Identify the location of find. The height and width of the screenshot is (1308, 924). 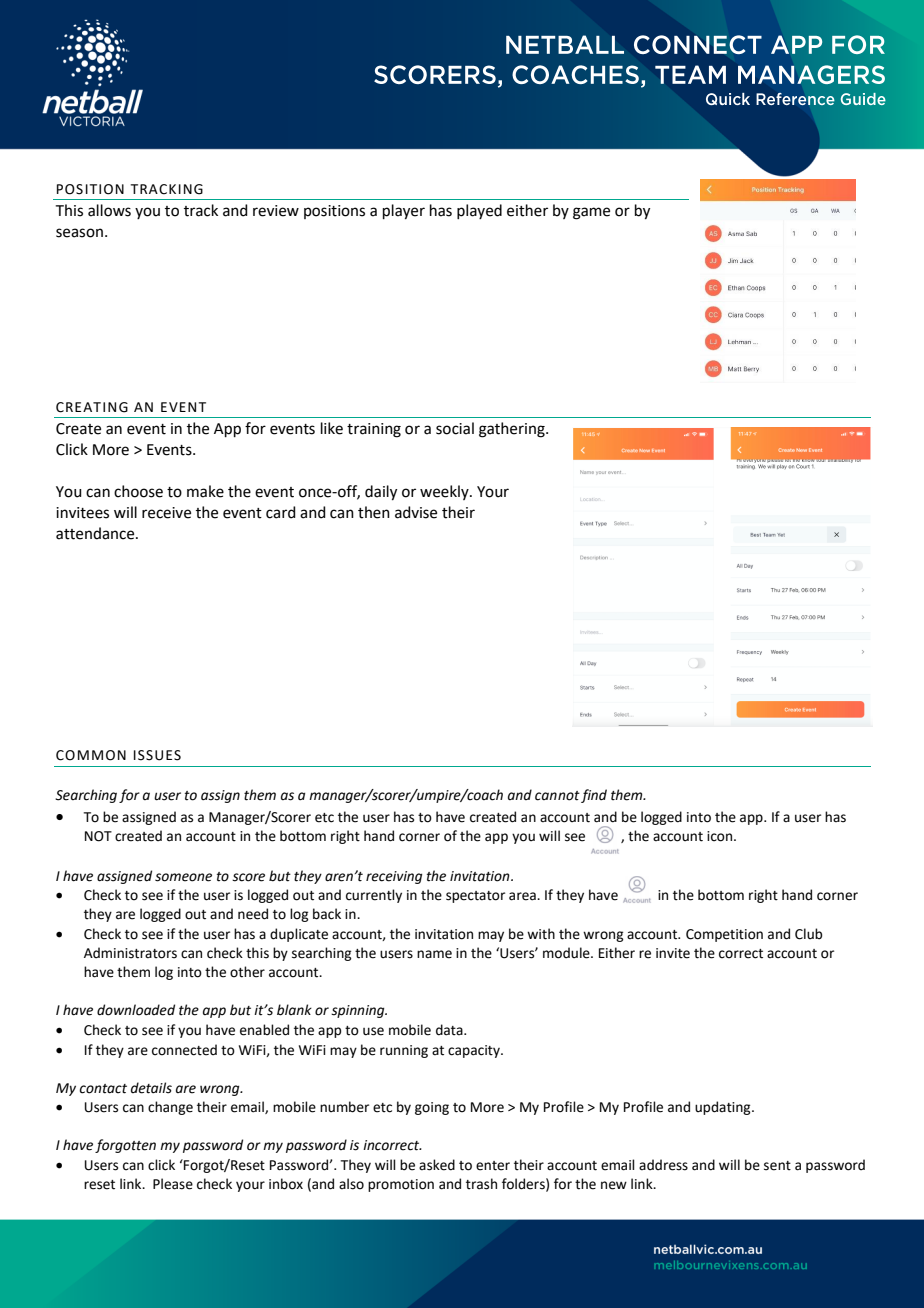
(594, 796).
